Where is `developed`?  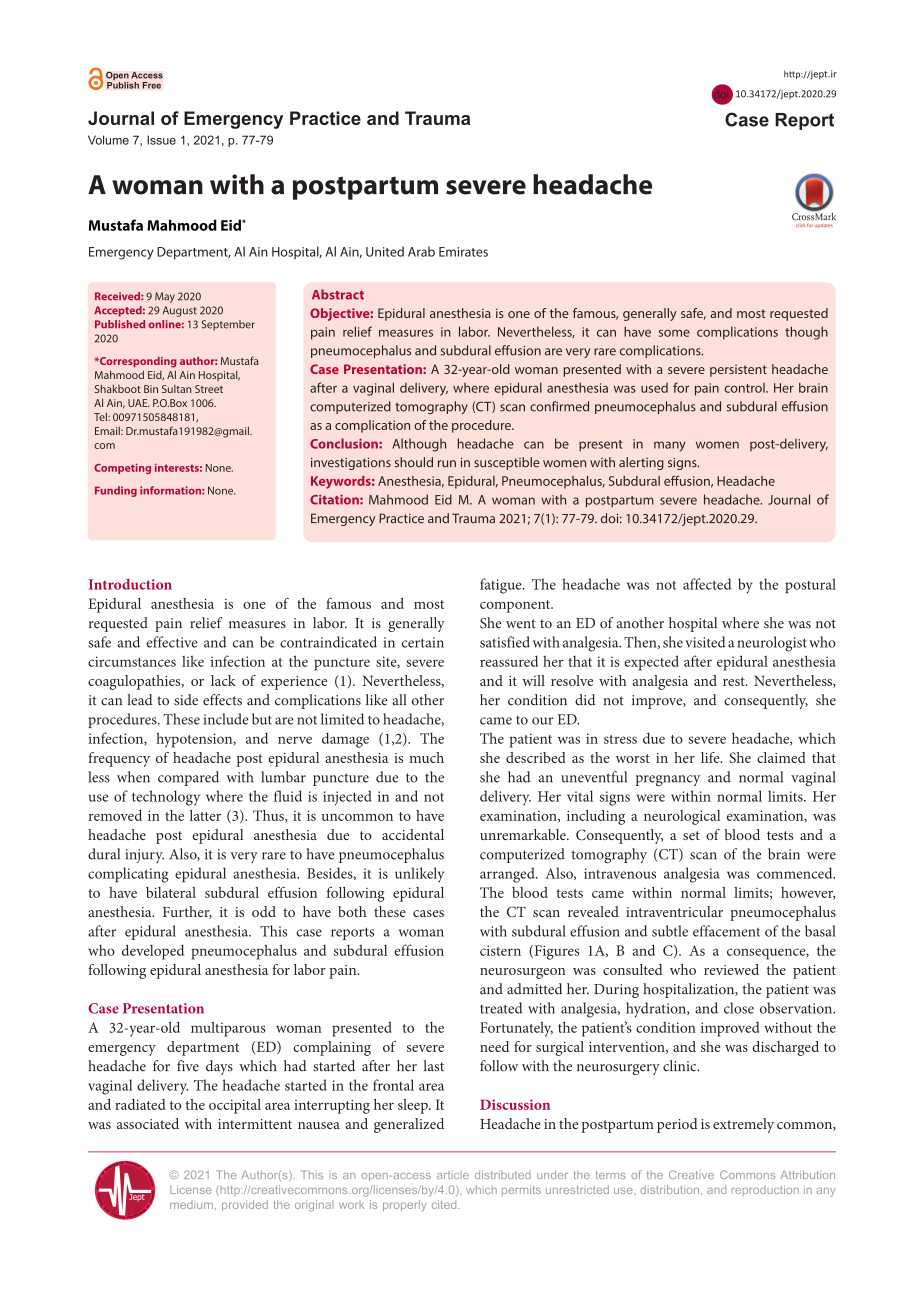 developed is located at coordinates (153, 952).
